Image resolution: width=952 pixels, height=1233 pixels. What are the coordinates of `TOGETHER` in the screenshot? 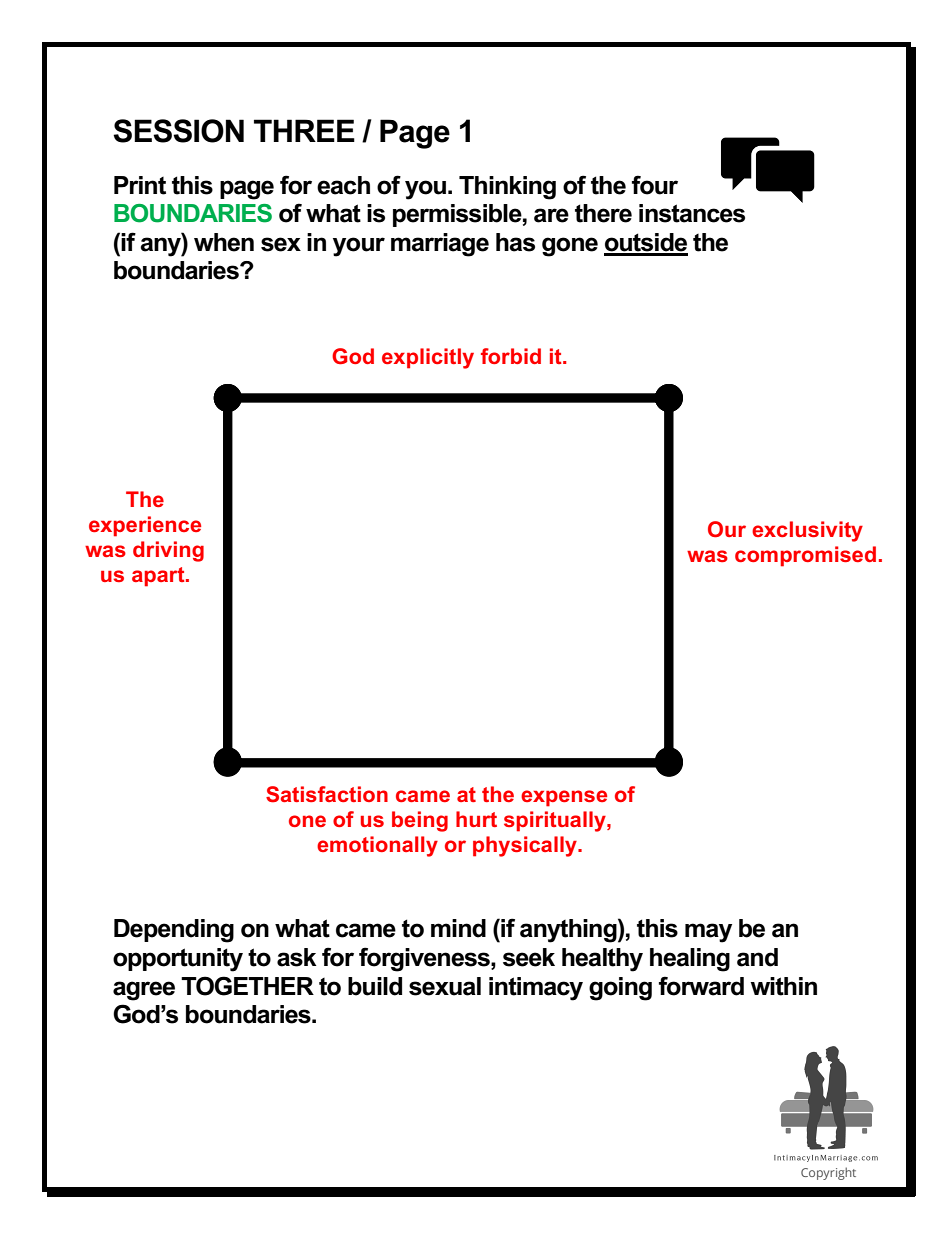 It's located at (247, 986).
